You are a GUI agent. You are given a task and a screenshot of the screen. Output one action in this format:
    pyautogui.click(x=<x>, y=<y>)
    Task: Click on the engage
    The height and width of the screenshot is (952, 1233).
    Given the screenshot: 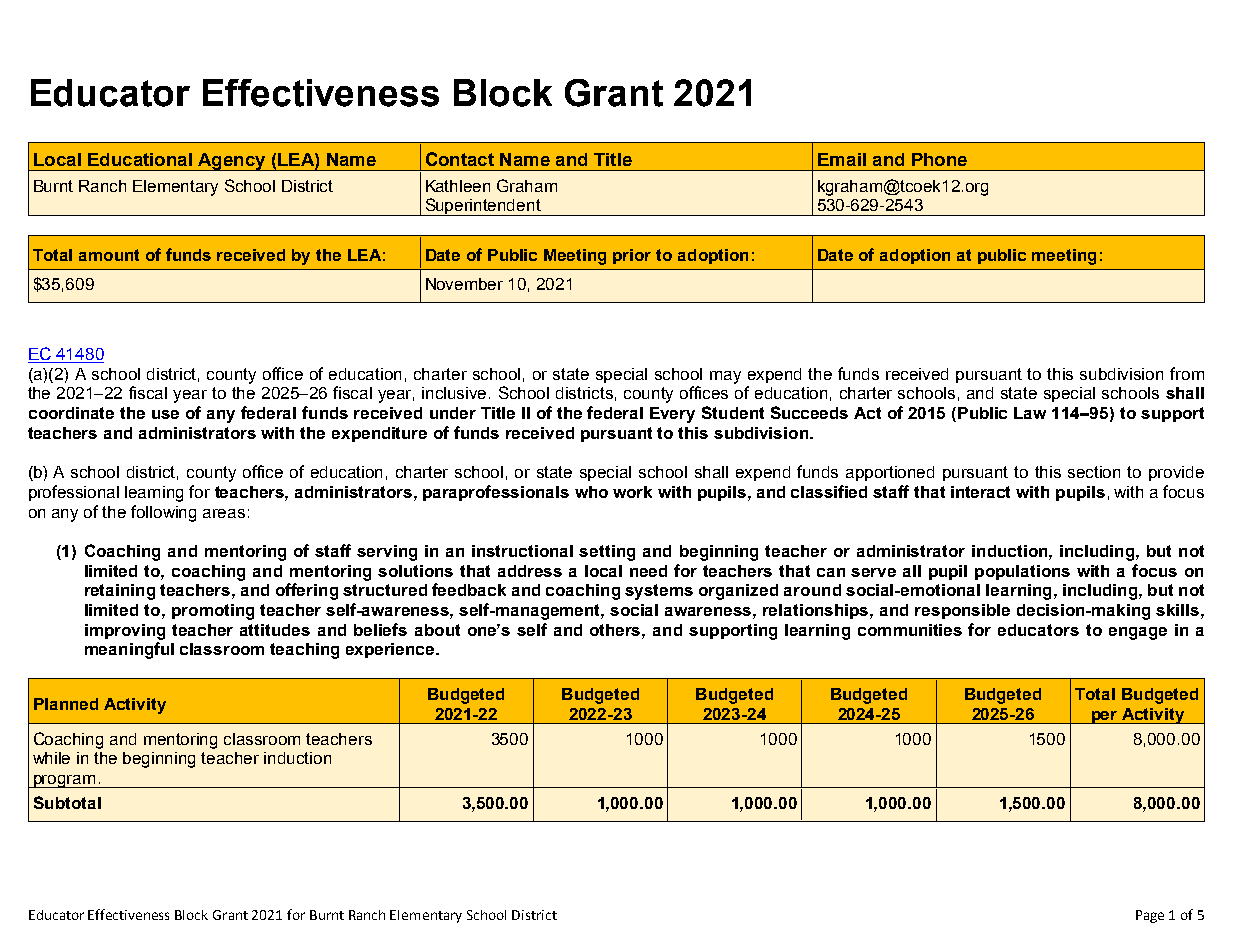 What is the action you would take?
    pyautogui.click(x=1138, y=633)
